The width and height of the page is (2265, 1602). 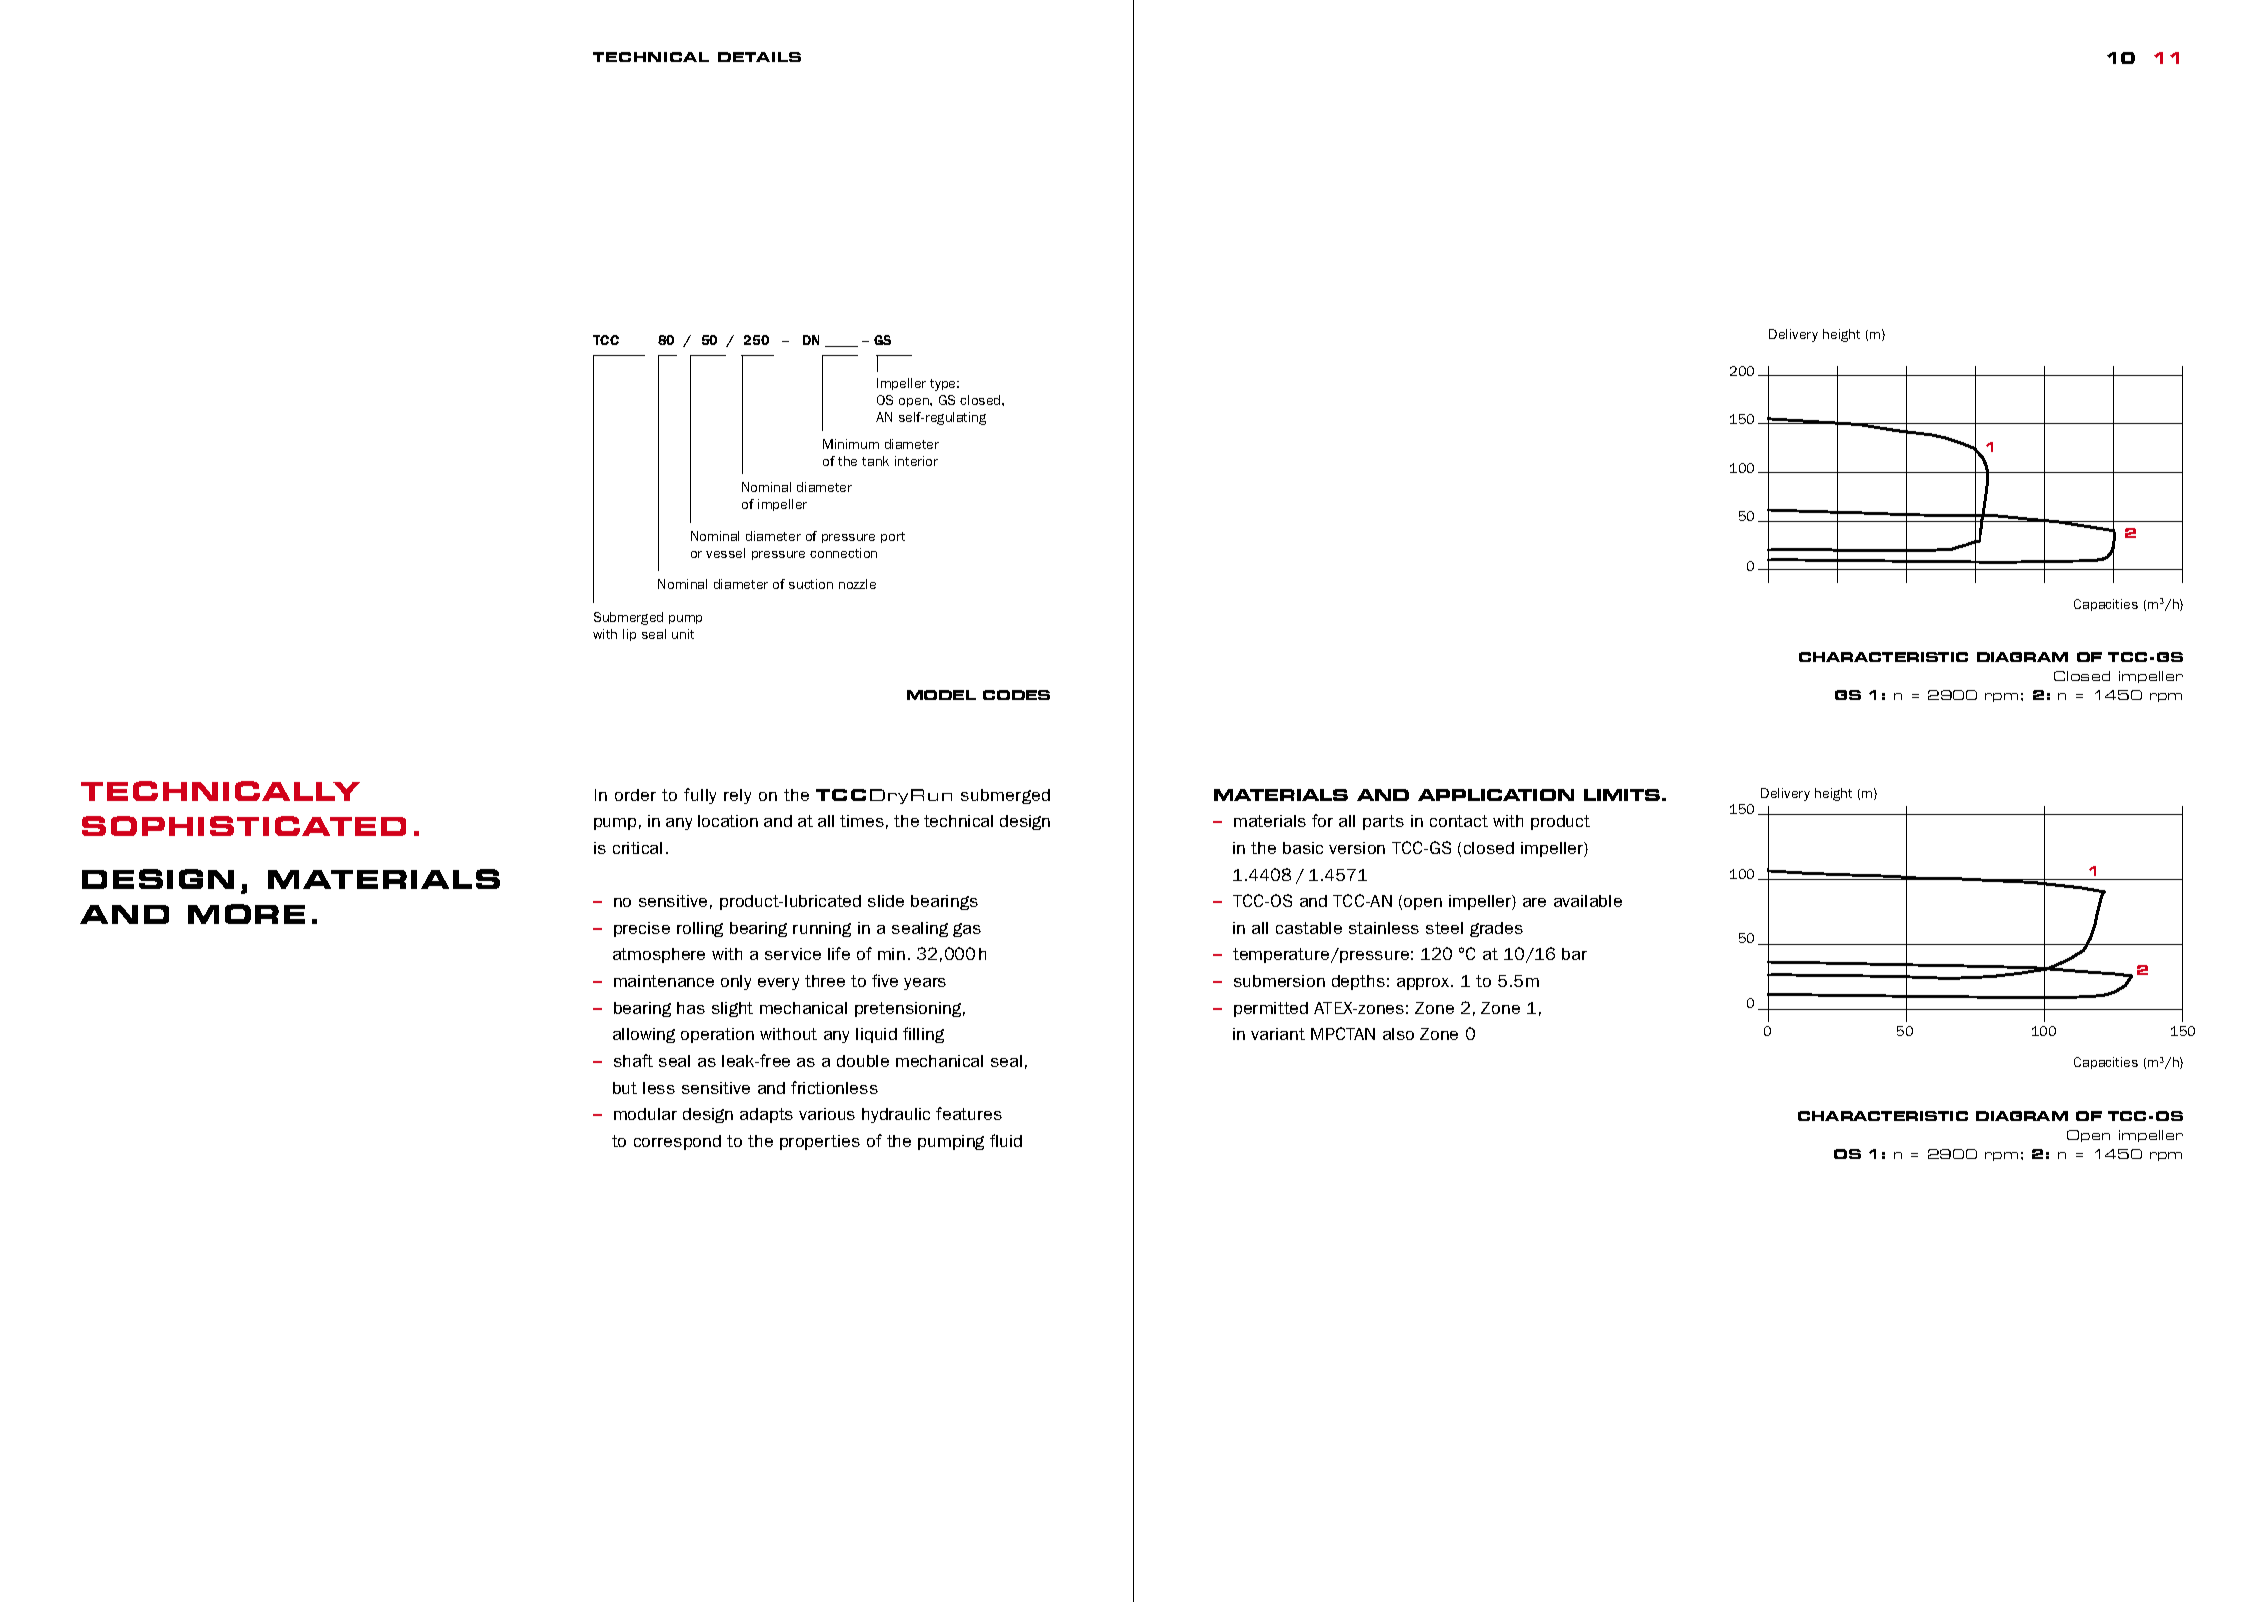 I want to click on connection, so click(x=843, y=553).
